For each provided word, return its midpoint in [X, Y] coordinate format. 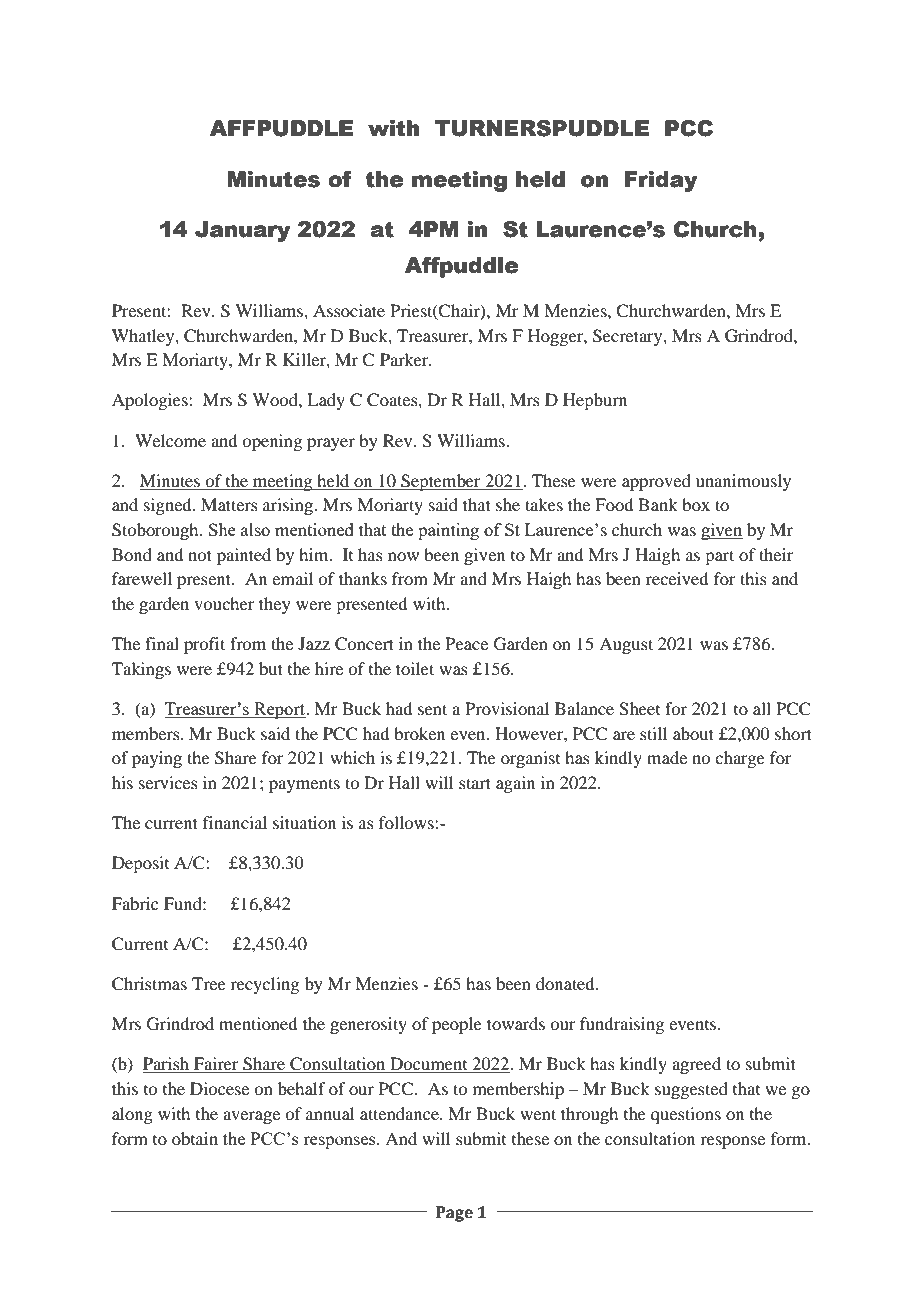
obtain [195, 1138]
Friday [661, 181]
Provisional [507, 708]
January [243, 231]
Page [454, 1214]
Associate [349, 310]
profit [204, 645]
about [693, 733]
